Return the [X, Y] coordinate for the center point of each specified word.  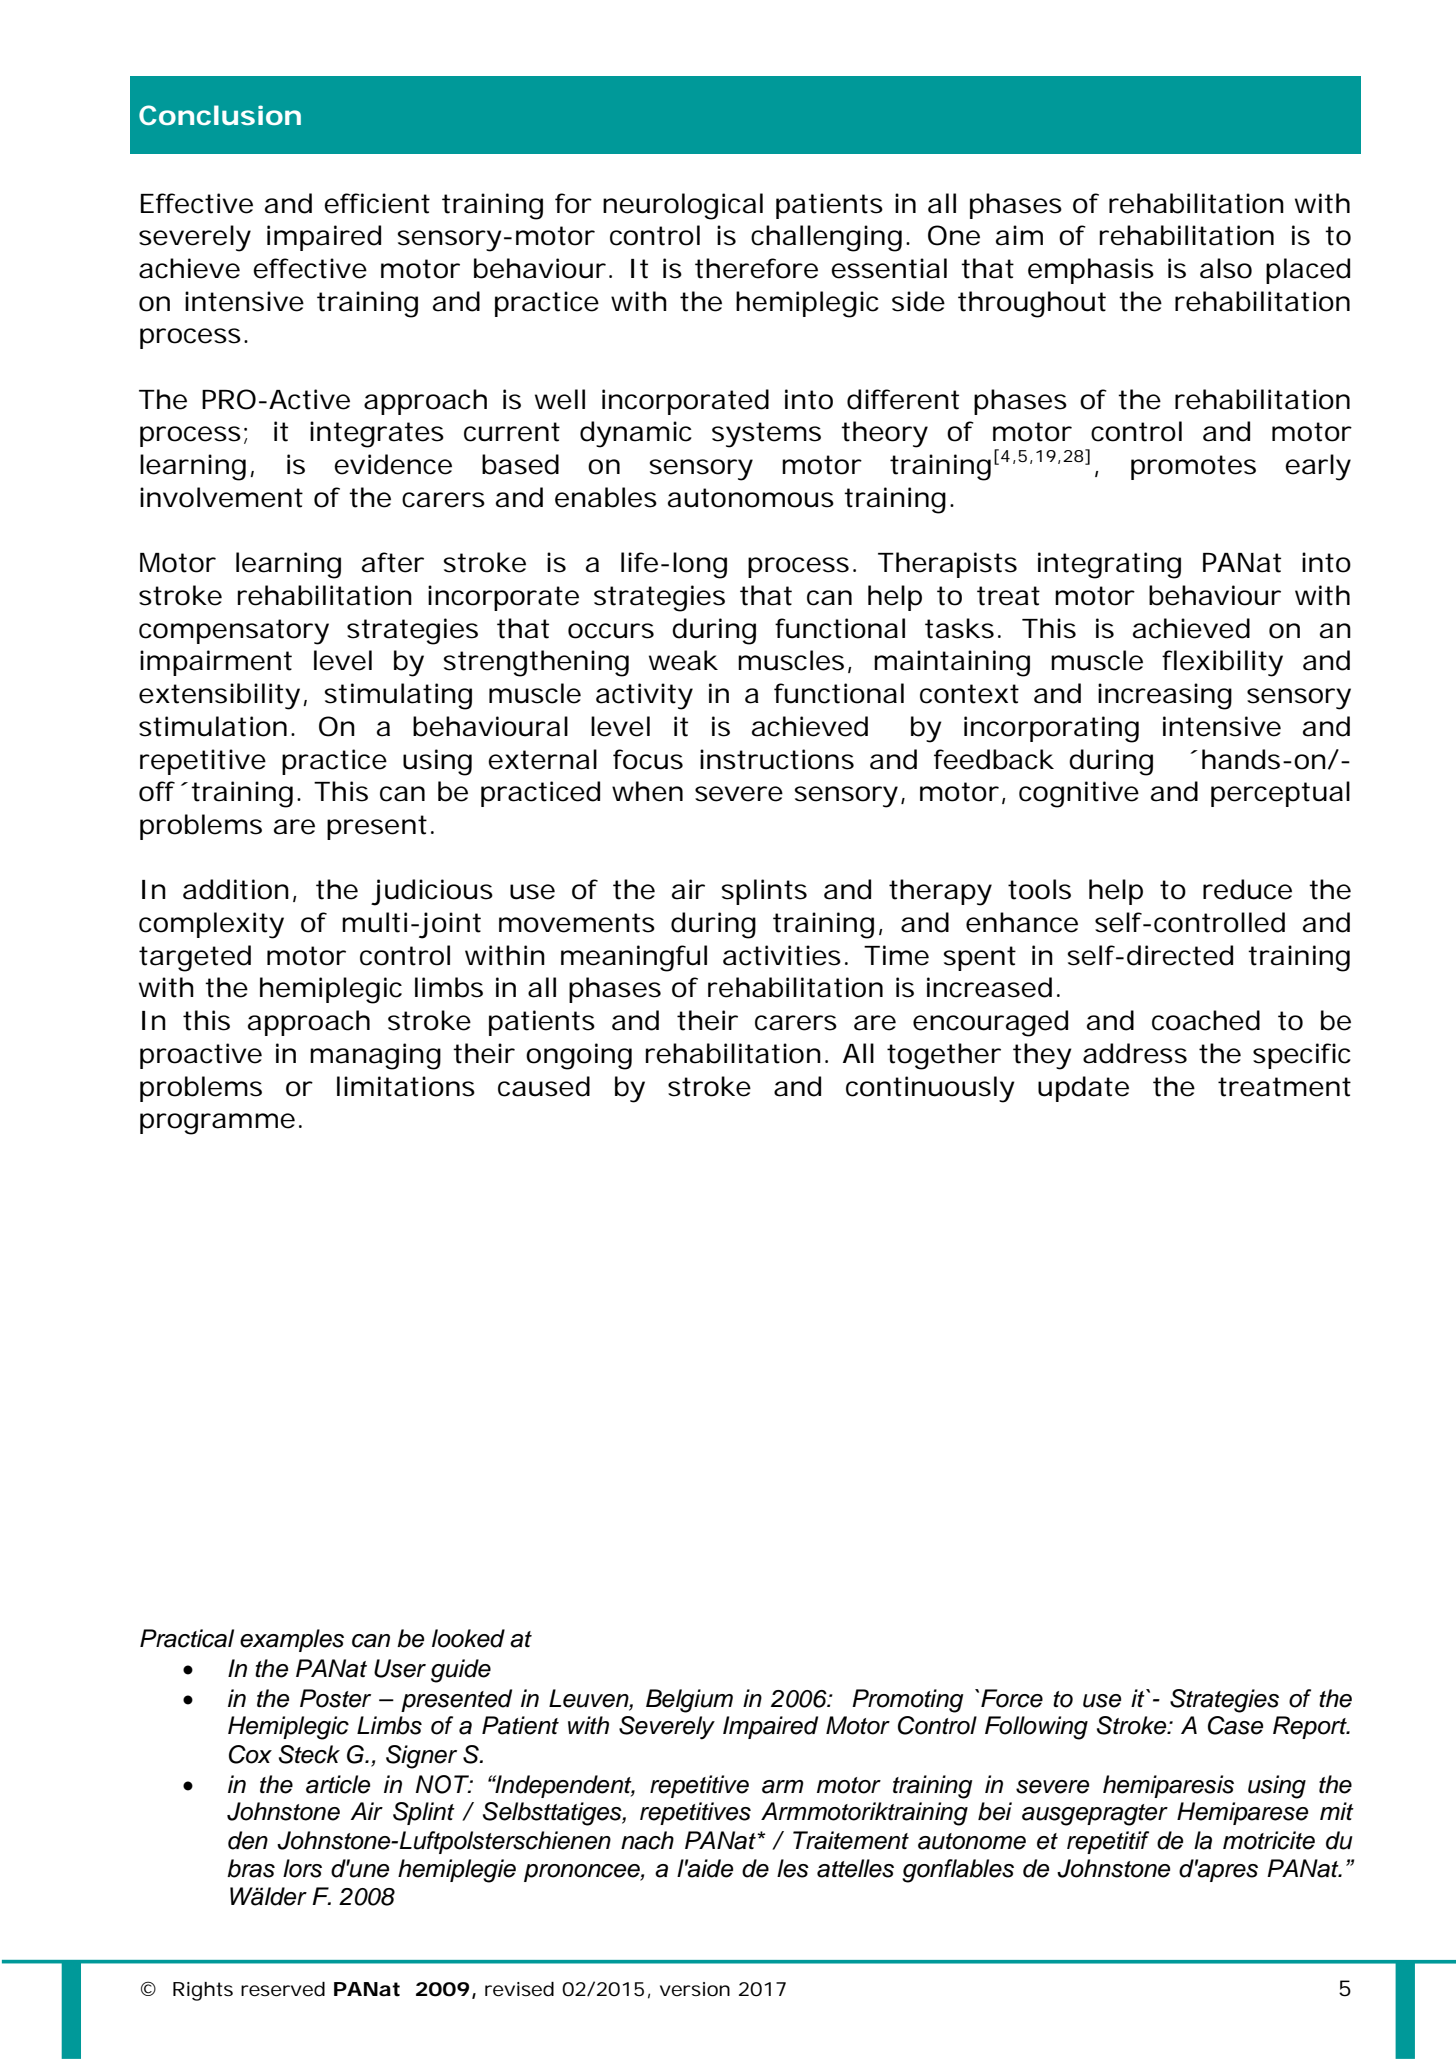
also [1226, 268]
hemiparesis [1168, 1786]
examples [292, 1640]
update [1083, 1089]
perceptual [1280, 794]
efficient [377, 203]
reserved [283, 1989]
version [695, 1989]
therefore [756, 268]
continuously [930, 1089]
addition [236, 889]
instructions [777, 759]
